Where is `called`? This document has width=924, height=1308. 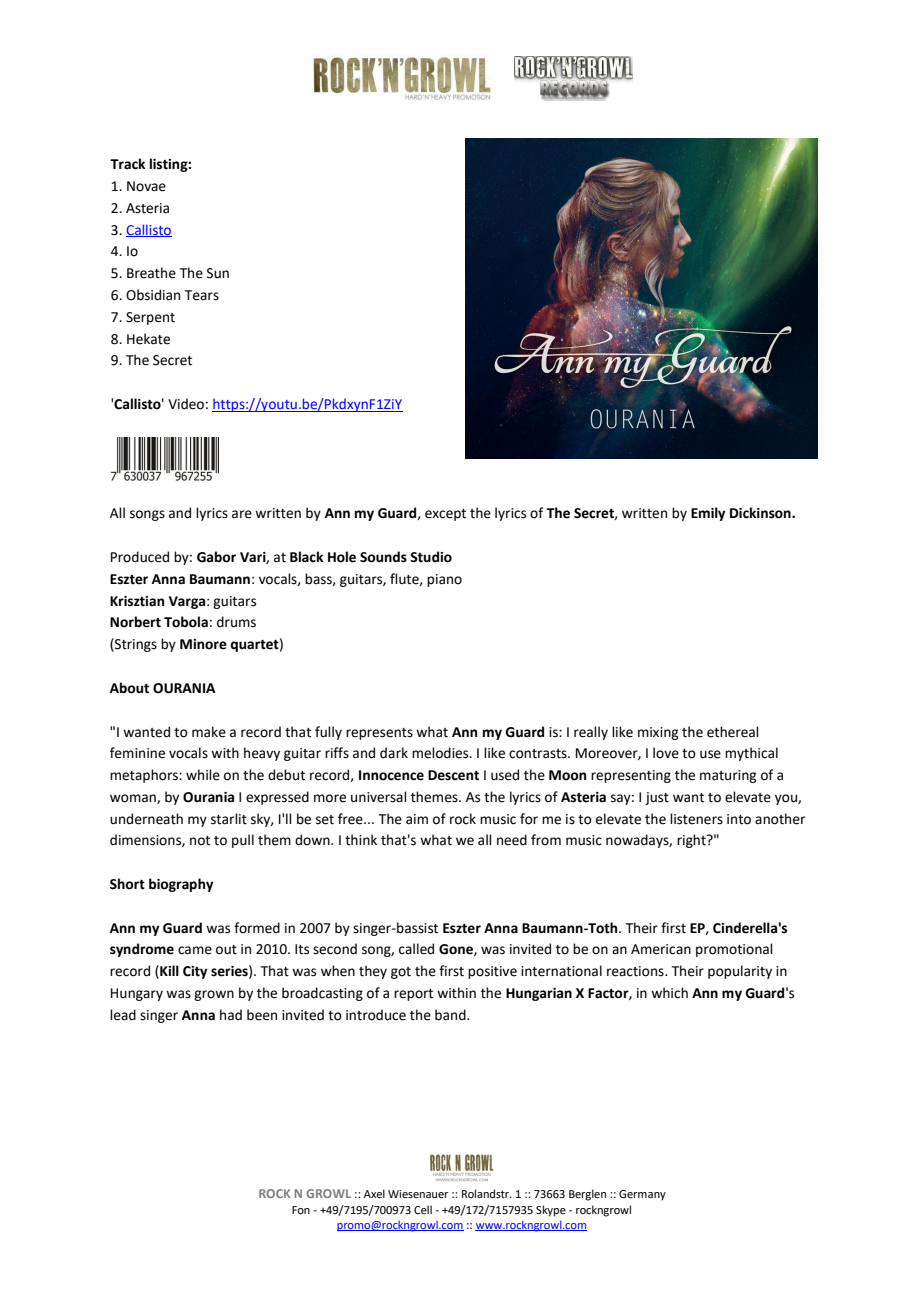
called is located at coordinates (416, 949).
